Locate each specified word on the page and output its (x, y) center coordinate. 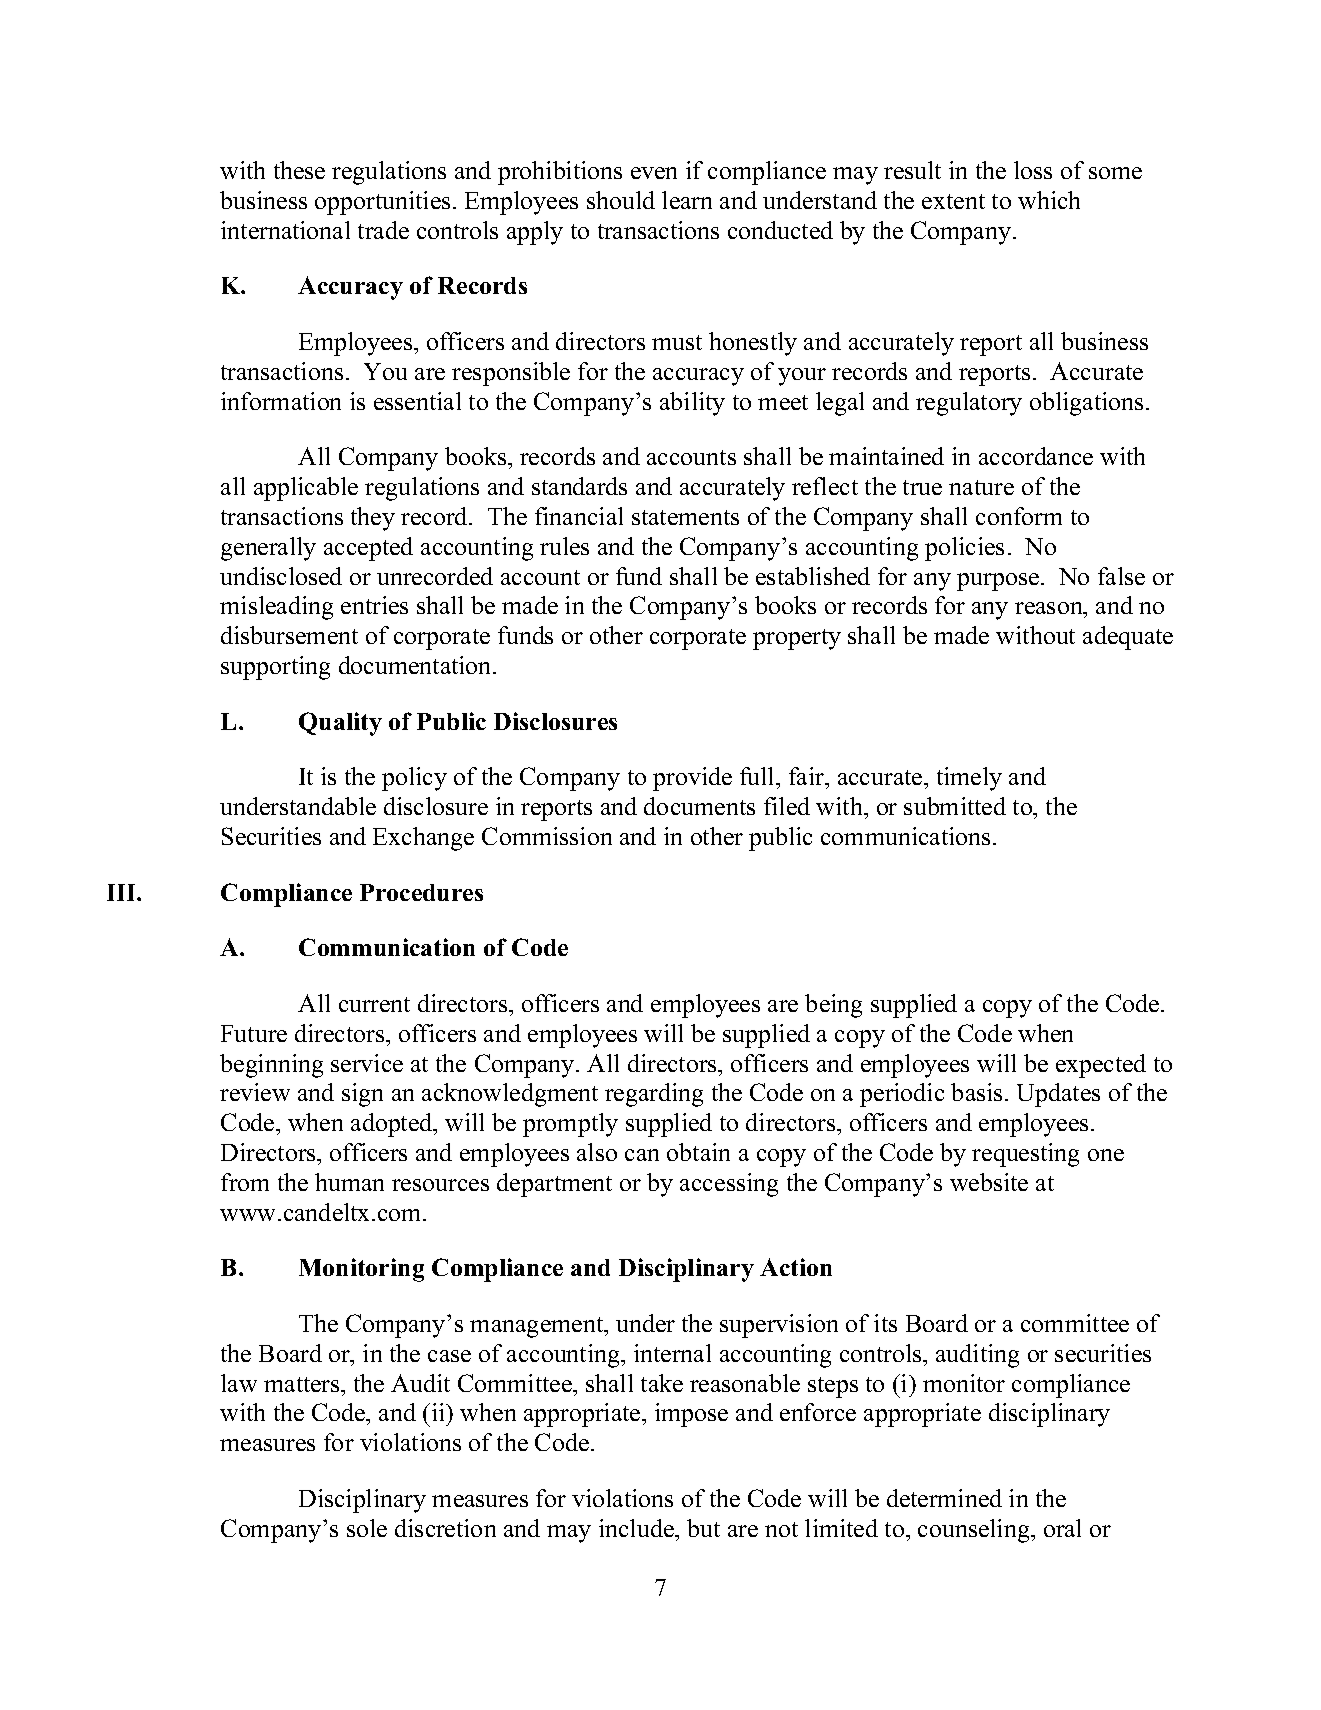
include (637, 1528)
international (285, 230)
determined (944, 1498)
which (1049, 200)
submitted (955, 806)
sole (367, 1528)
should (621, 200)
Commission (547, 836)
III (122, 892)
